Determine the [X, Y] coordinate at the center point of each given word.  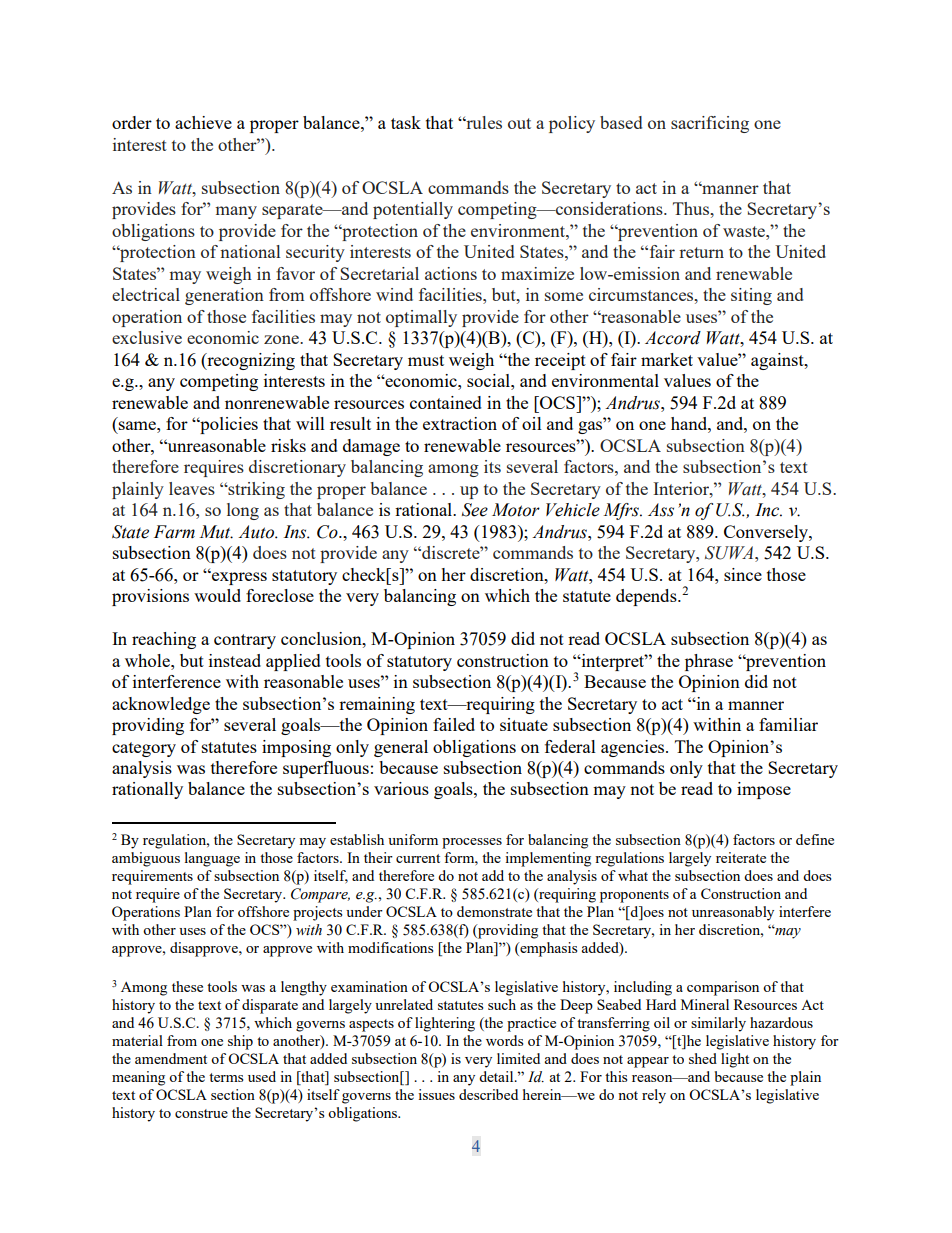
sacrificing [710, 124]
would [217, 595]
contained [446, 402]
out [519, 123]
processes [472, 843]
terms [226, 1077]
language [212, 859]
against [778, 361]
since [743, 574]
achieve [203, 122]
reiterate [741, 857]
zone [282, 339]
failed [454, 724]
